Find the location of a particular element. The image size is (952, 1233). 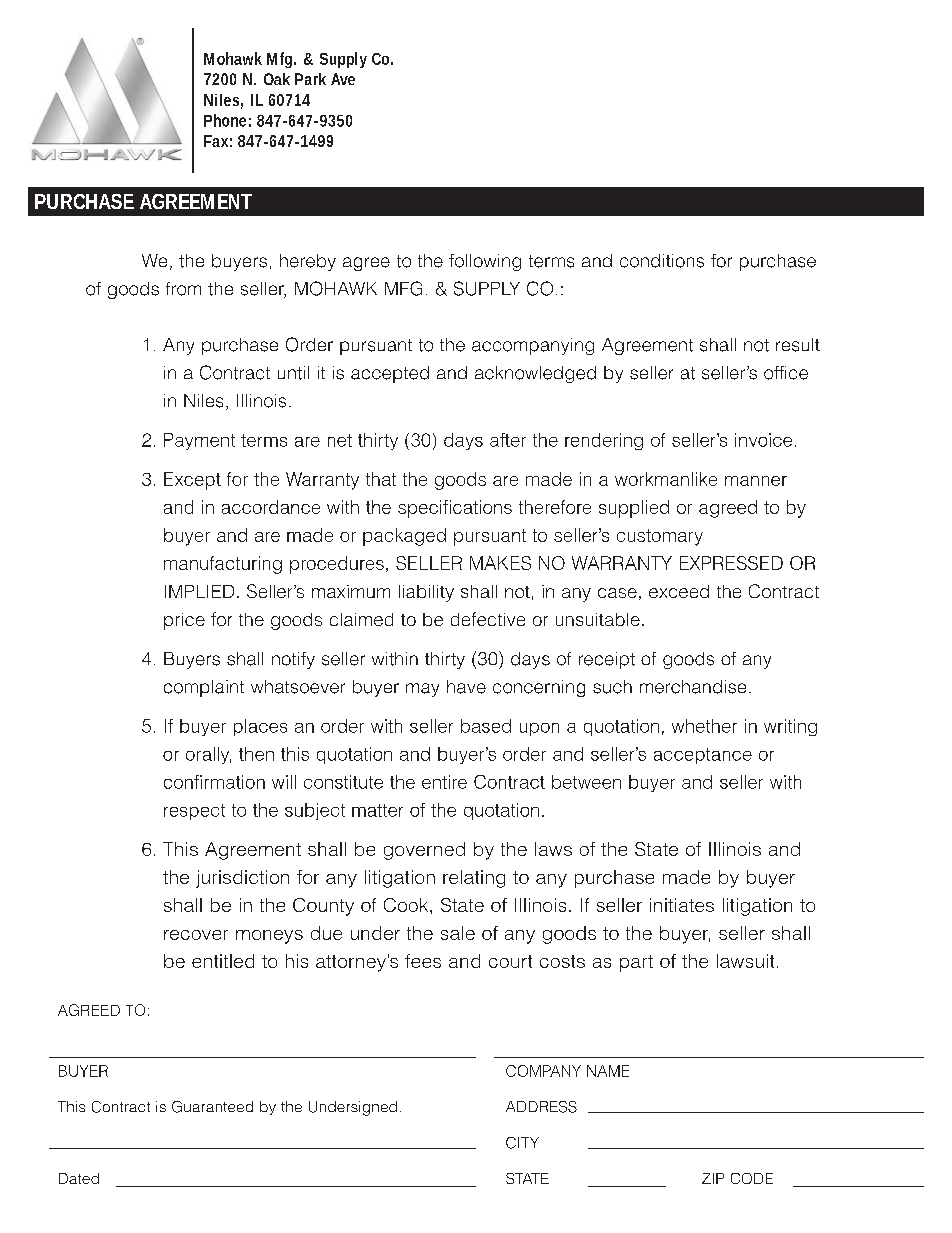

initiates is located at coordinates (682, 905).
